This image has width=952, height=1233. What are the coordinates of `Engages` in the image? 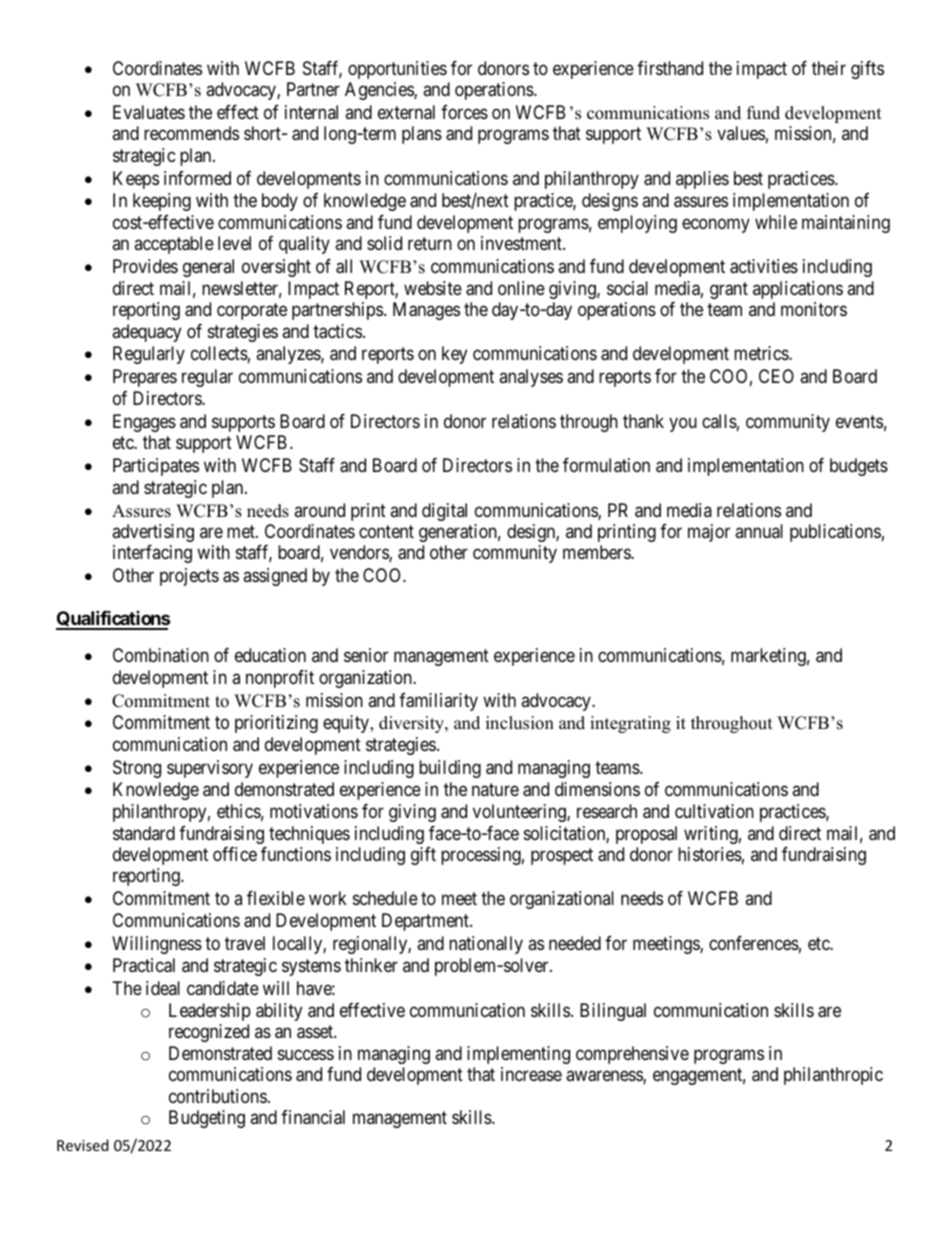 It's located at (144, 423).
